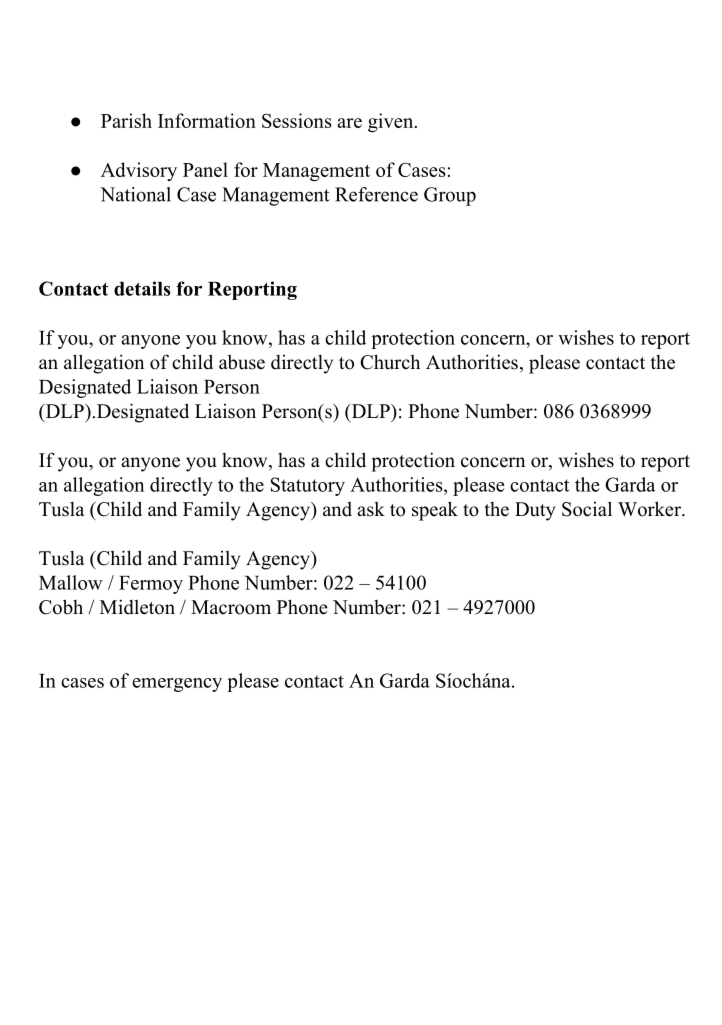 The image size is (722, 1025). I want to click on Church, so click(390, 362).
